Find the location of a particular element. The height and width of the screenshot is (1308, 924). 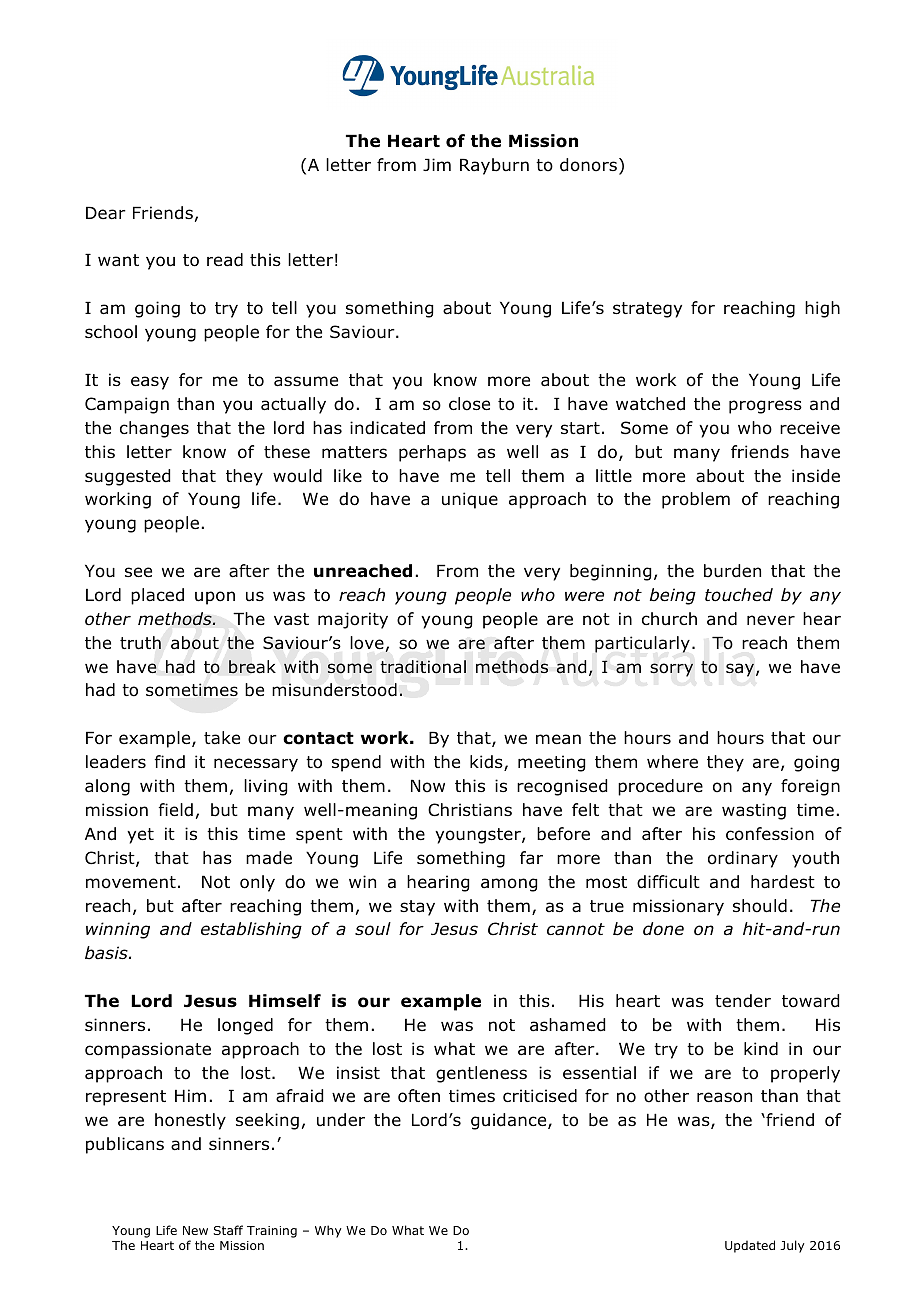

tender is located at coordinates (743, 1001).
